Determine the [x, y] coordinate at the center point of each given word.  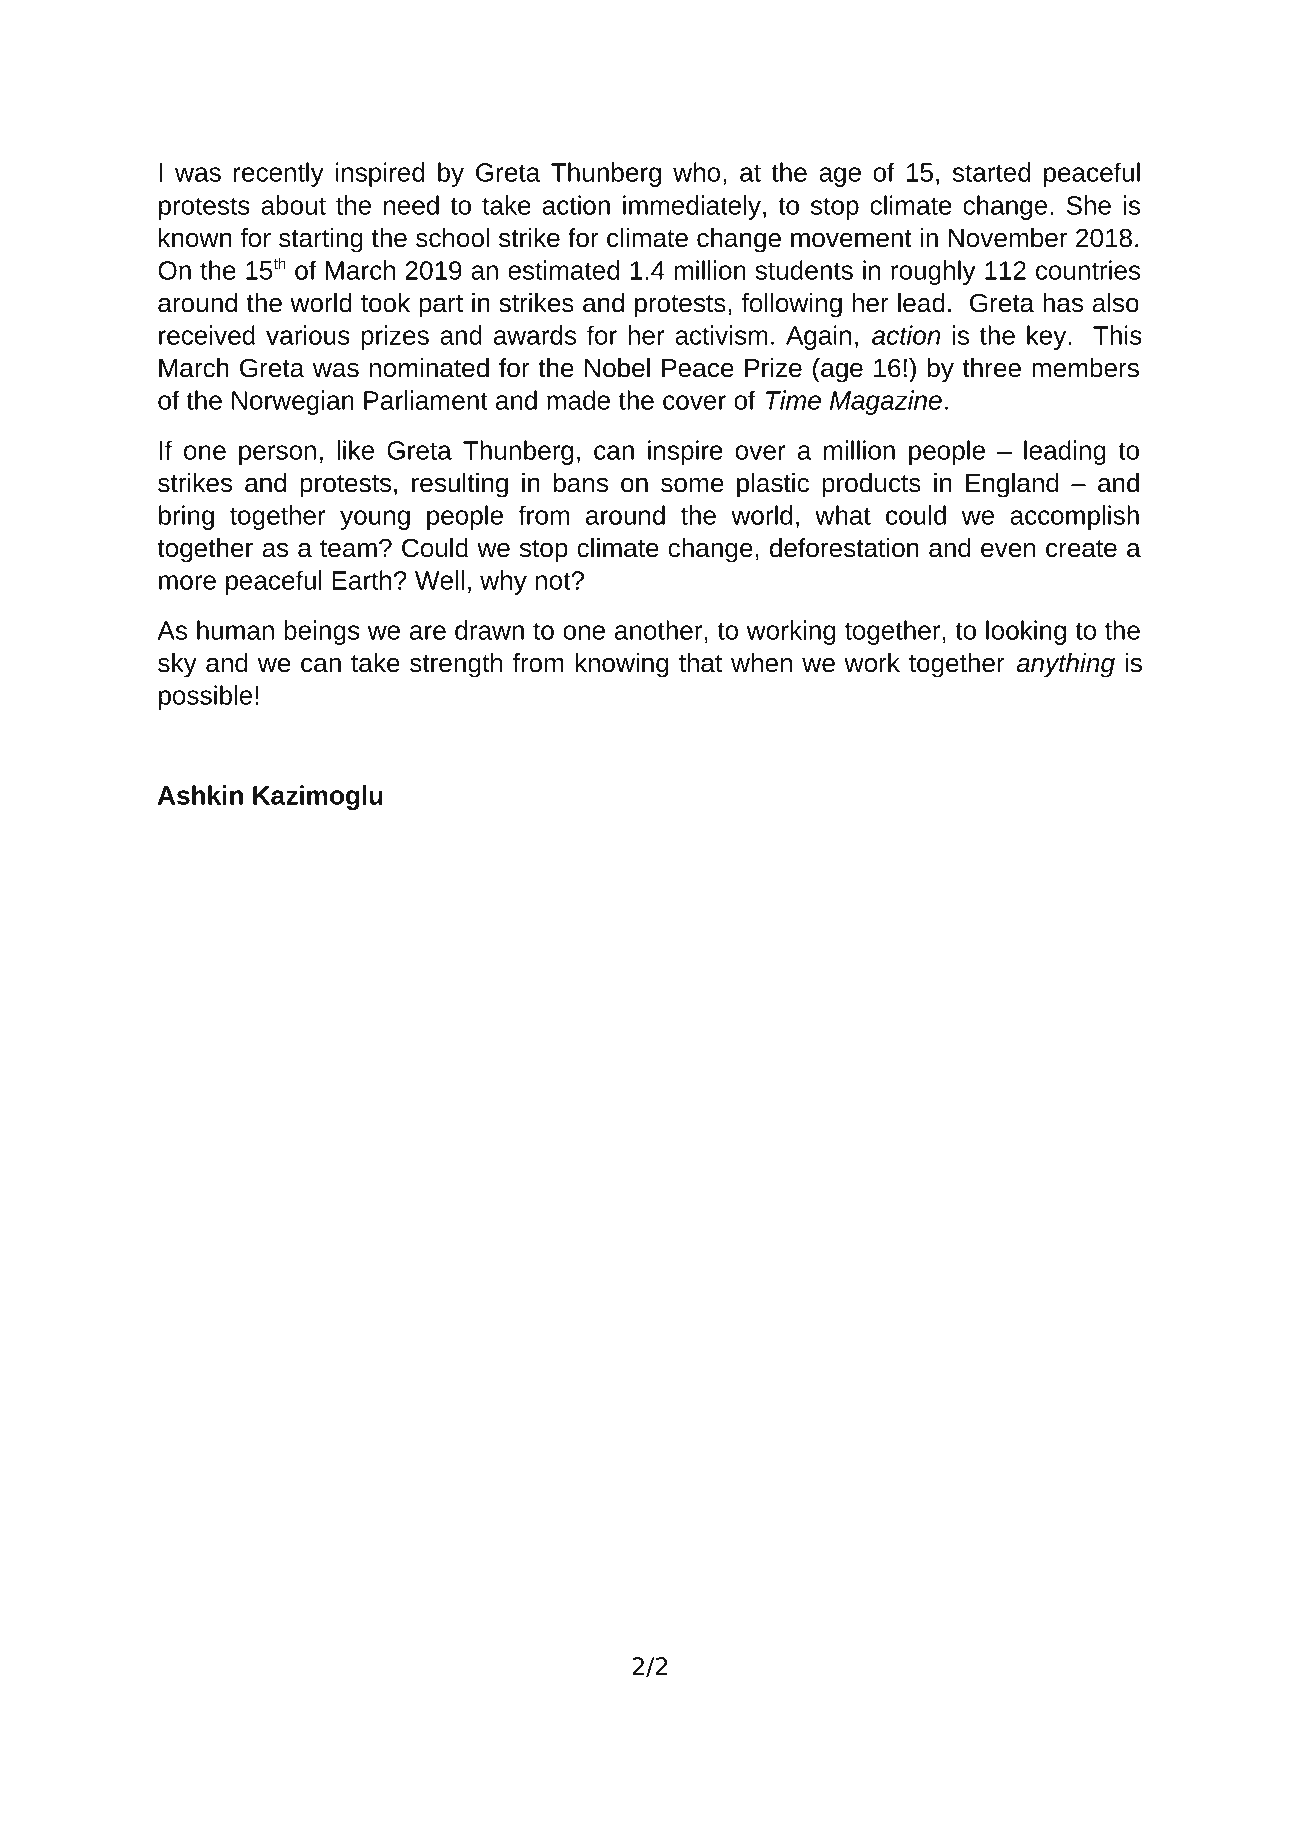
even [1008, 550]
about [293, 205]
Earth [361, 580]
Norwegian [293, 402]
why [503, 582]
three [991, 368]
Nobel [617, 368]
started [991, 172]
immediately [693, 207]
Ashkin [200, 795]
